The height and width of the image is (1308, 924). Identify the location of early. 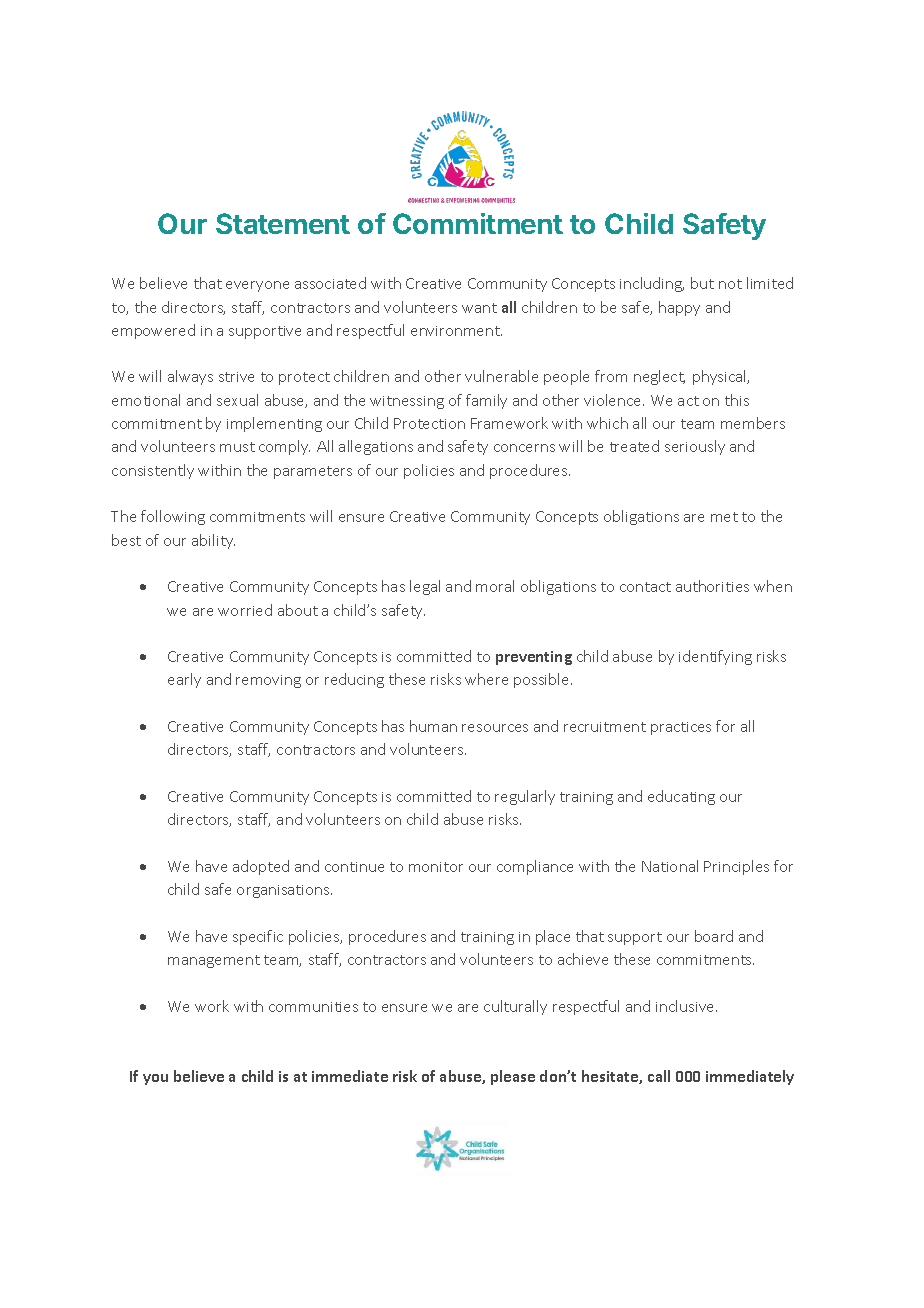
(184, 680).
